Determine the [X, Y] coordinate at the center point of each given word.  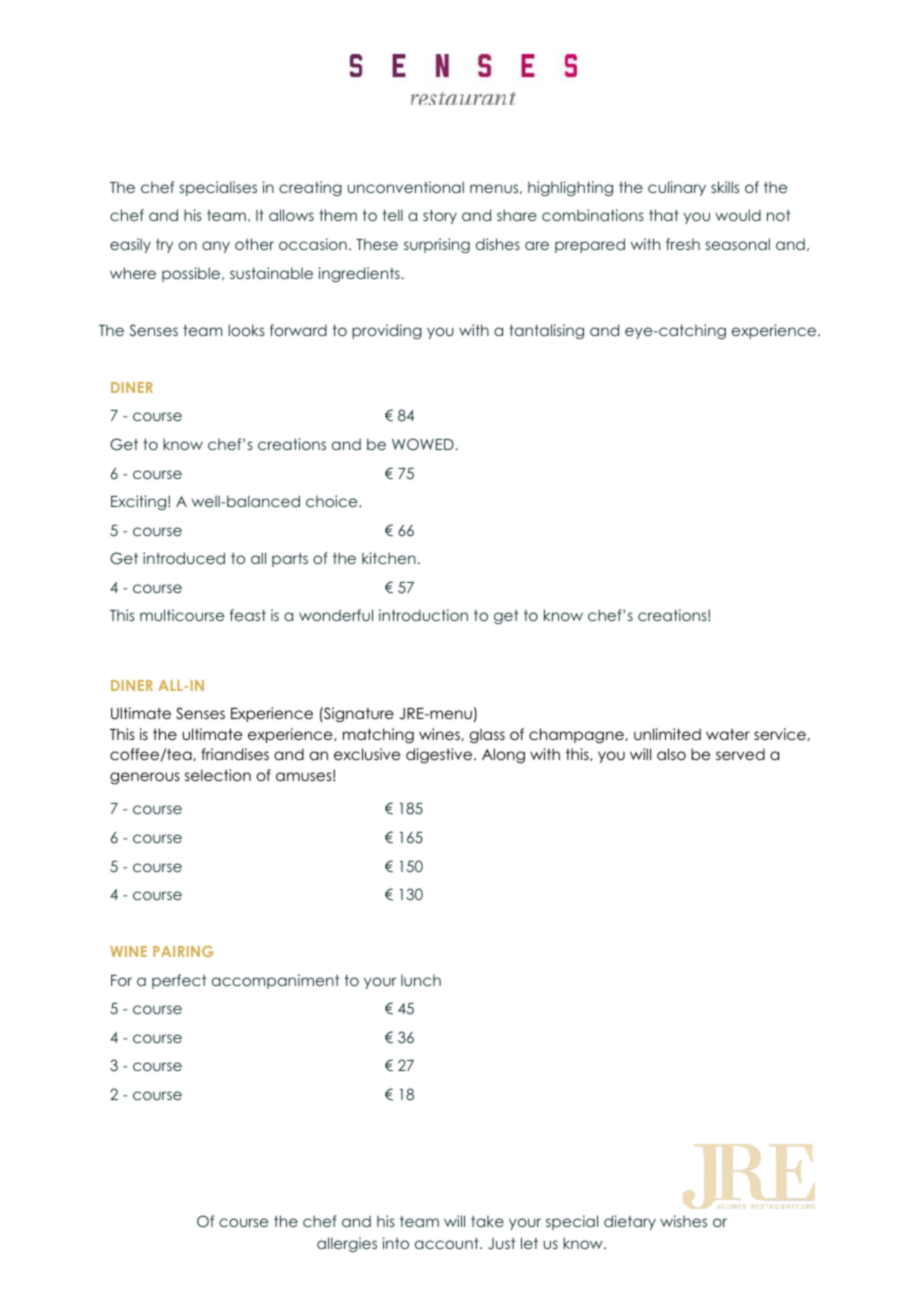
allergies [347, 1244]
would [738, 215]
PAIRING [183, 951]
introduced [184, 558]
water [728, 734]
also [671, 754]
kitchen [389, 558]
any [216, 247]
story [440, 216]
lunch [421, 980]
